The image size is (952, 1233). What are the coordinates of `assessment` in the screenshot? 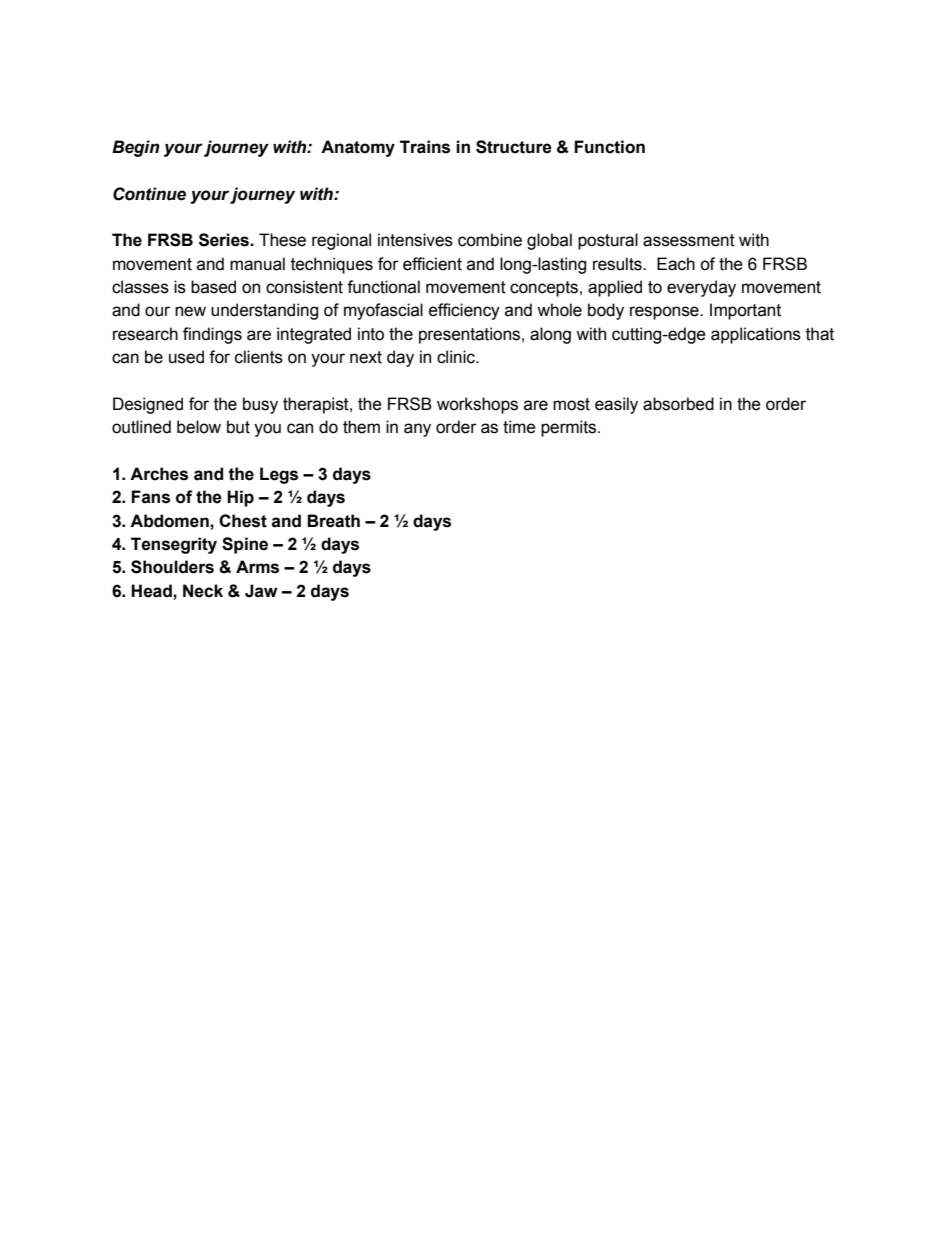 It's located at (689, 240).
